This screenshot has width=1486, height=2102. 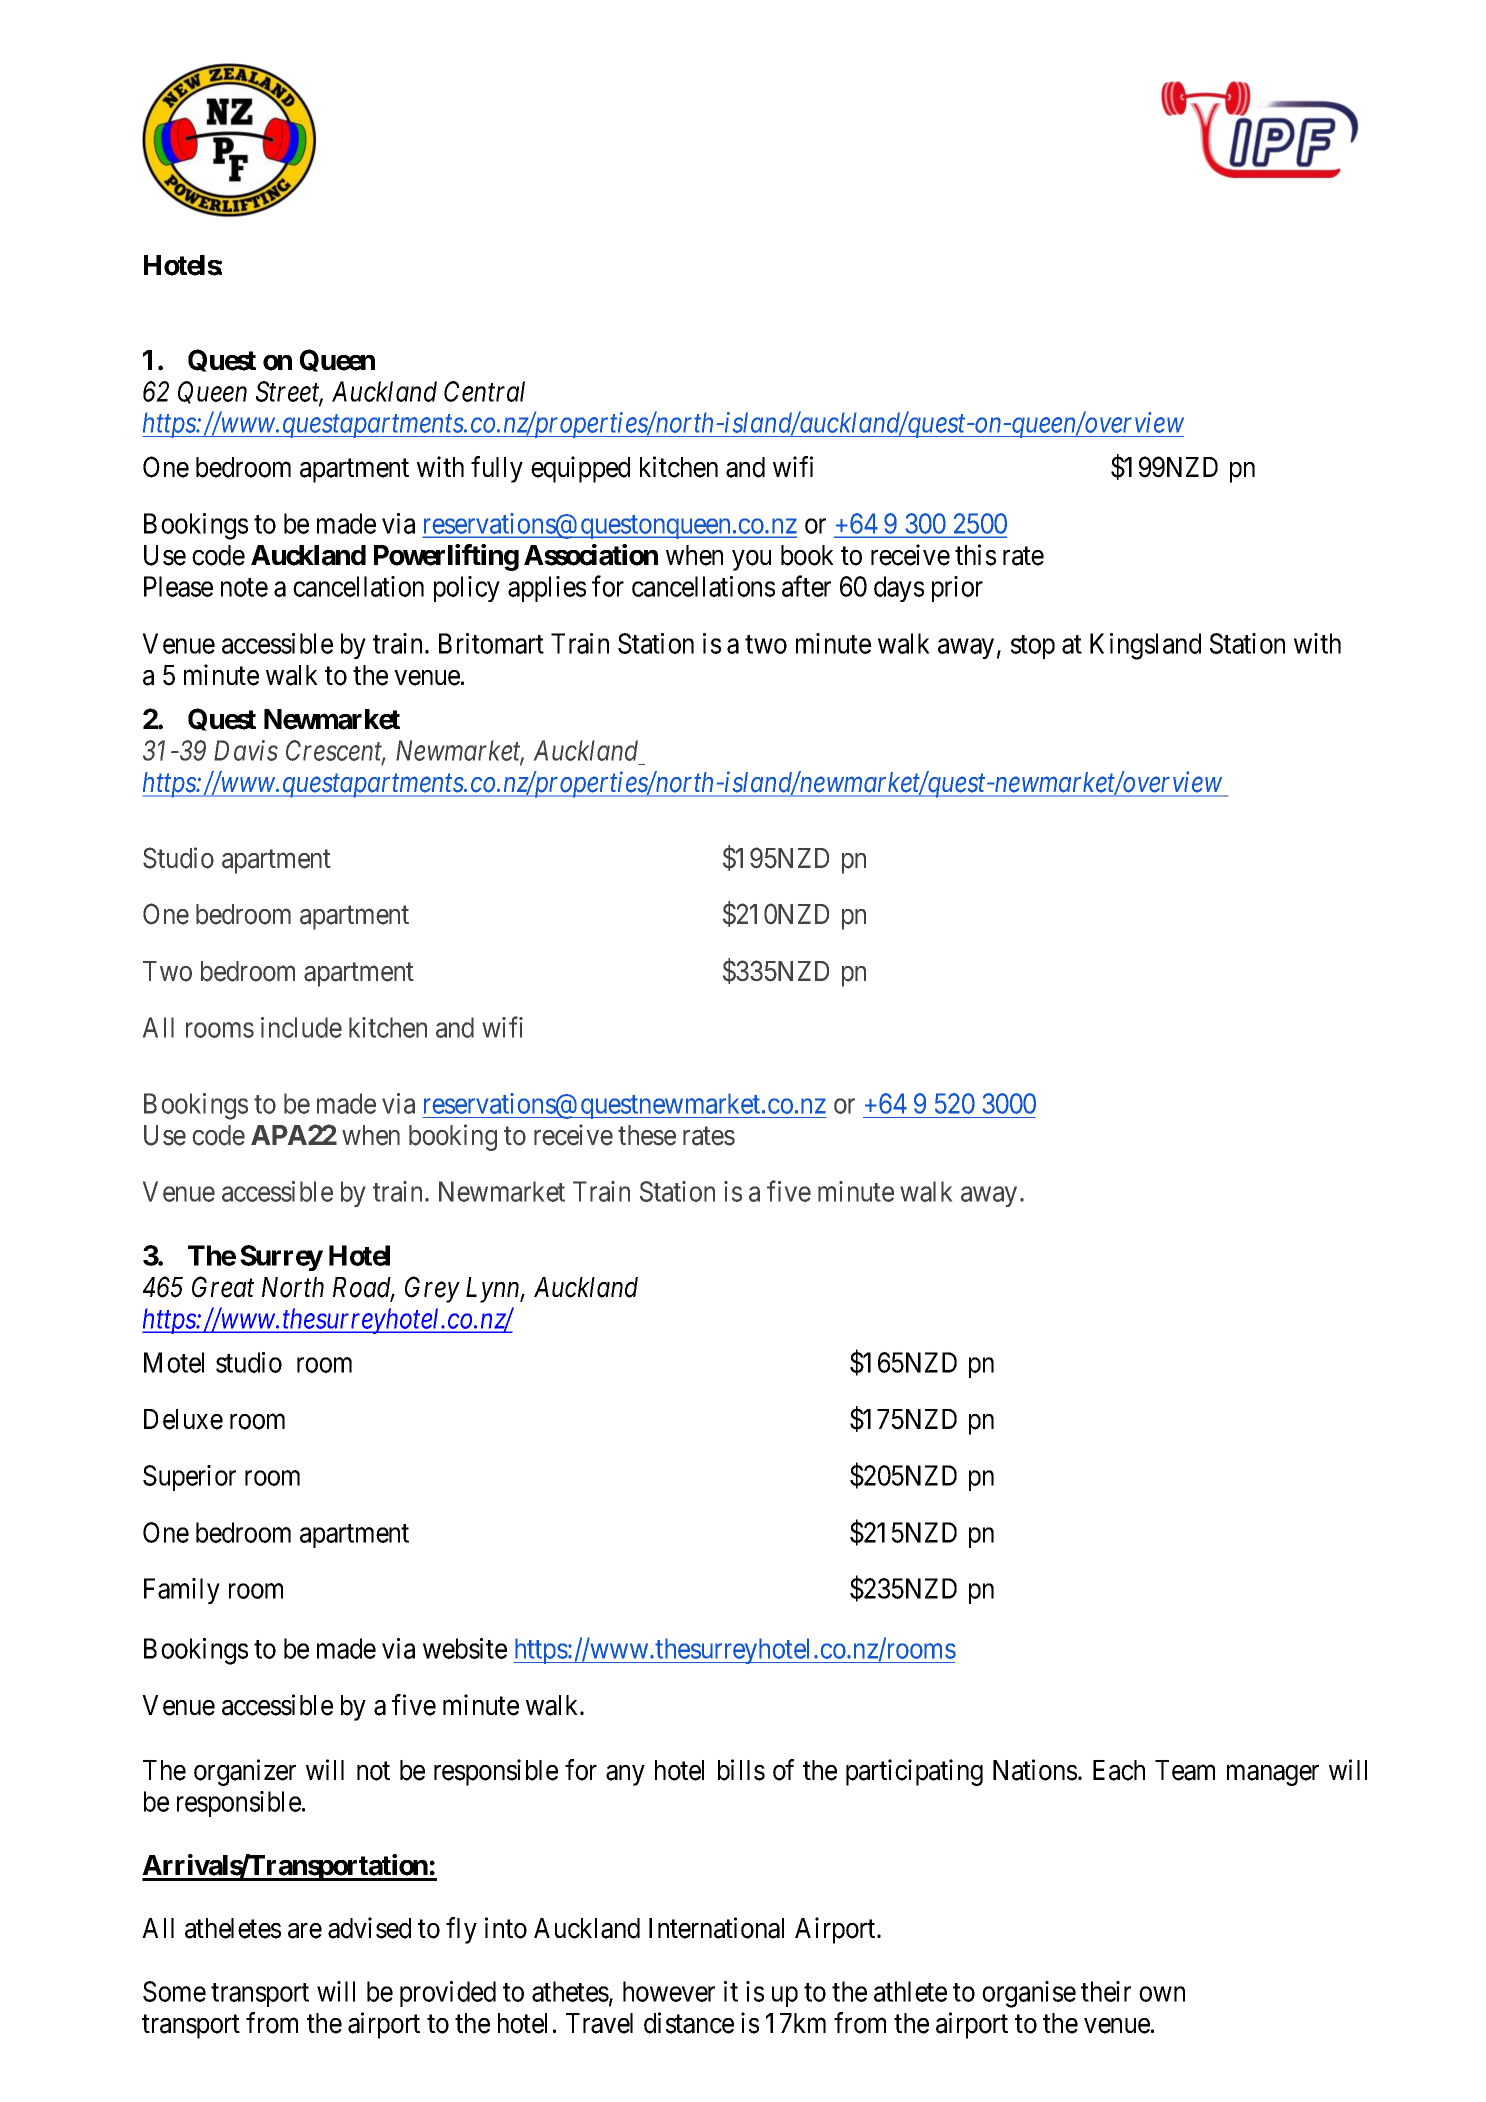 What do you see at coordinates (1033, 647) in the screenshot?
I see `stop` at bounding box center [1033, 647].
